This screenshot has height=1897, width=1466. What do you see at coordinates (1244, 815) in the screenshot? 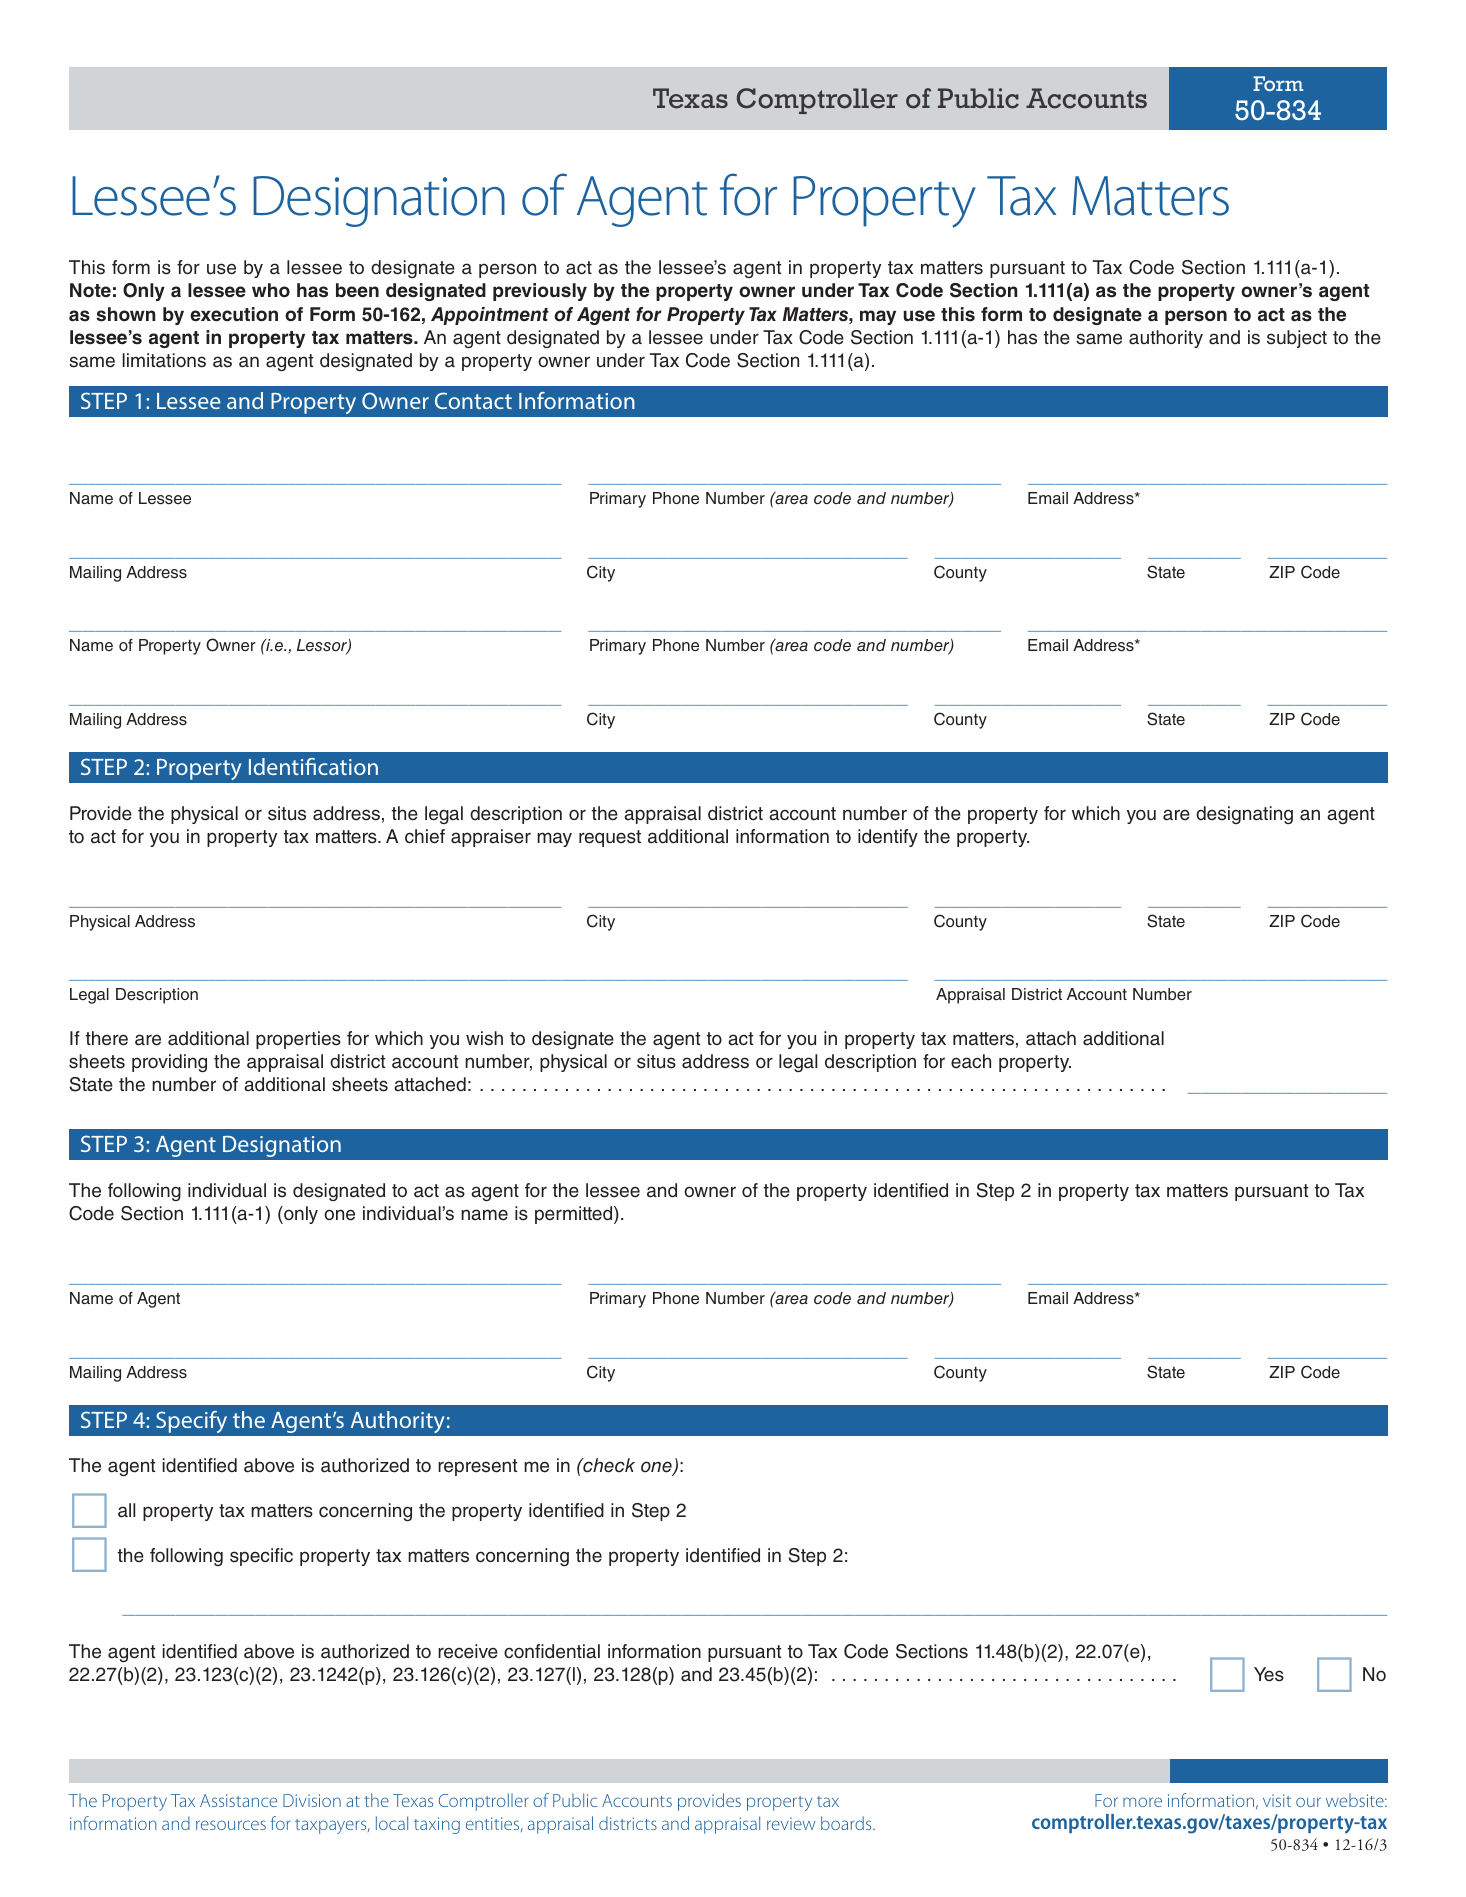
I see `designating` at bounding box center [1244, 815].
